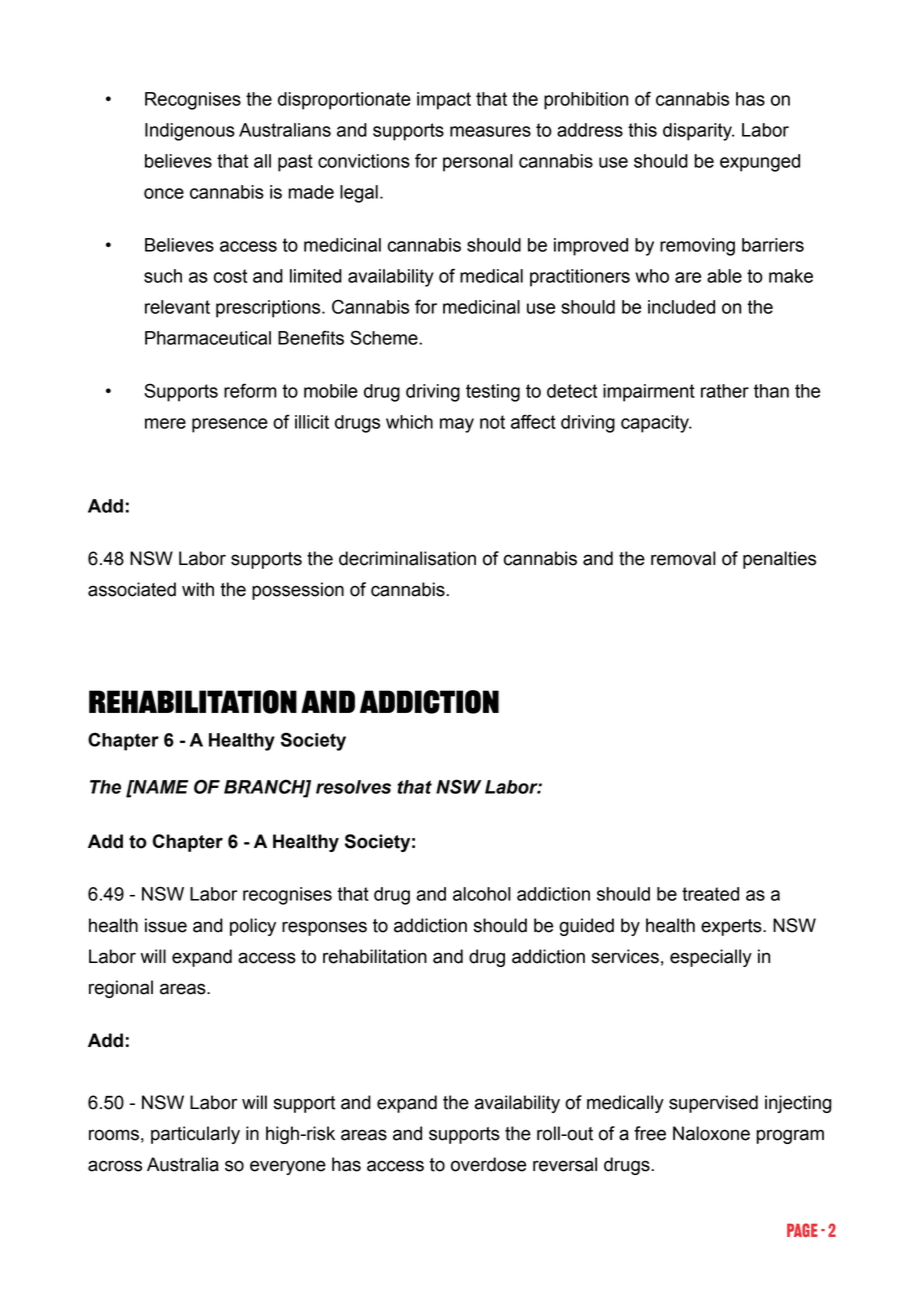 Image resolution: width=924 pixels, height=1308 pixels. I want to click on Indigenous, so click(190, 132).
